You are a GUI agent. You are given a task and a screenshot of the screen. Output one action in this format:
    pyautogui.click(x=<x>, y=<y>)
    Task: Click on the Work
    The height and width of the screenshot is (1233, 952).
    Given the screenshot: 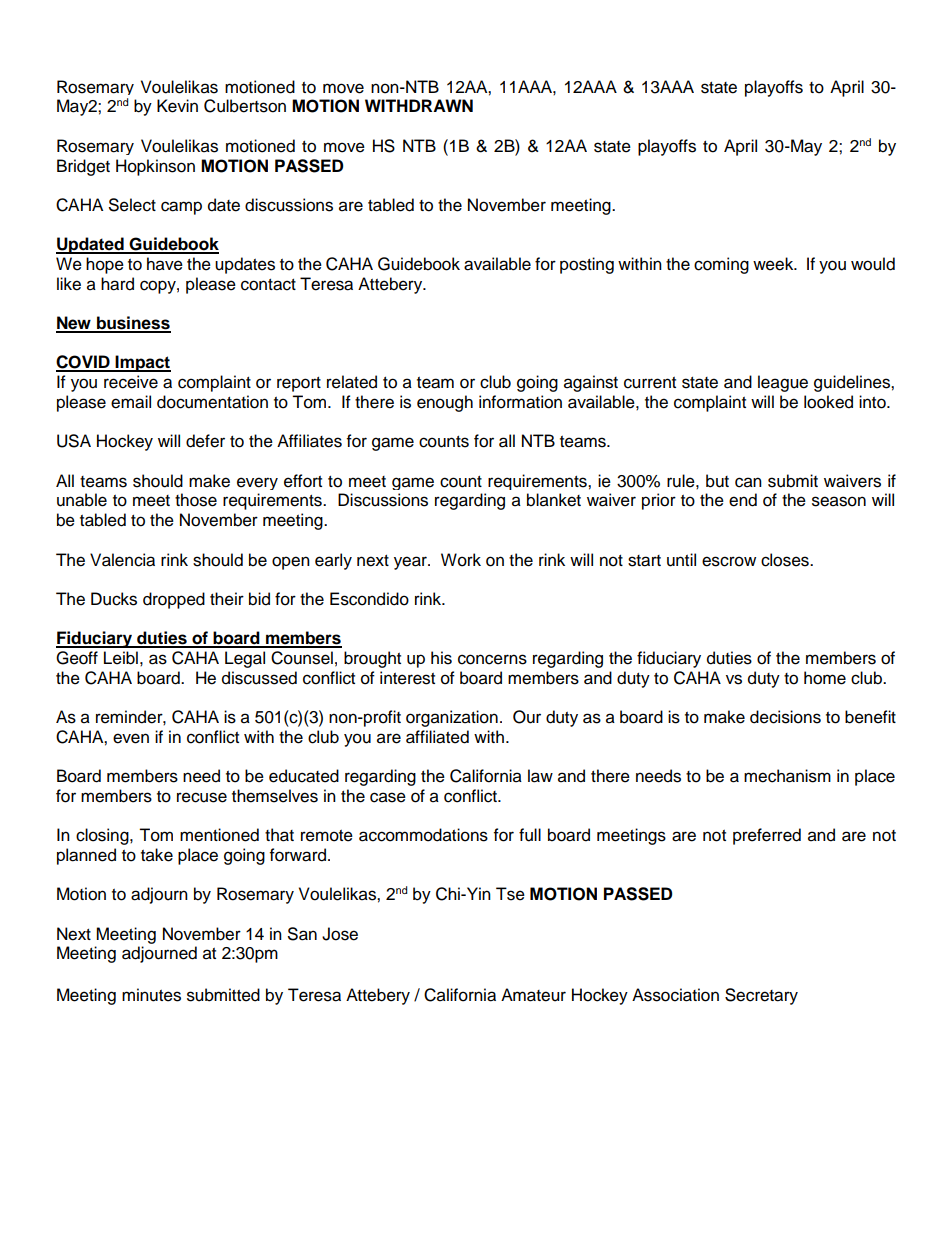 What is the action you would take?
    pyautogui.click(x=461, y=560)
